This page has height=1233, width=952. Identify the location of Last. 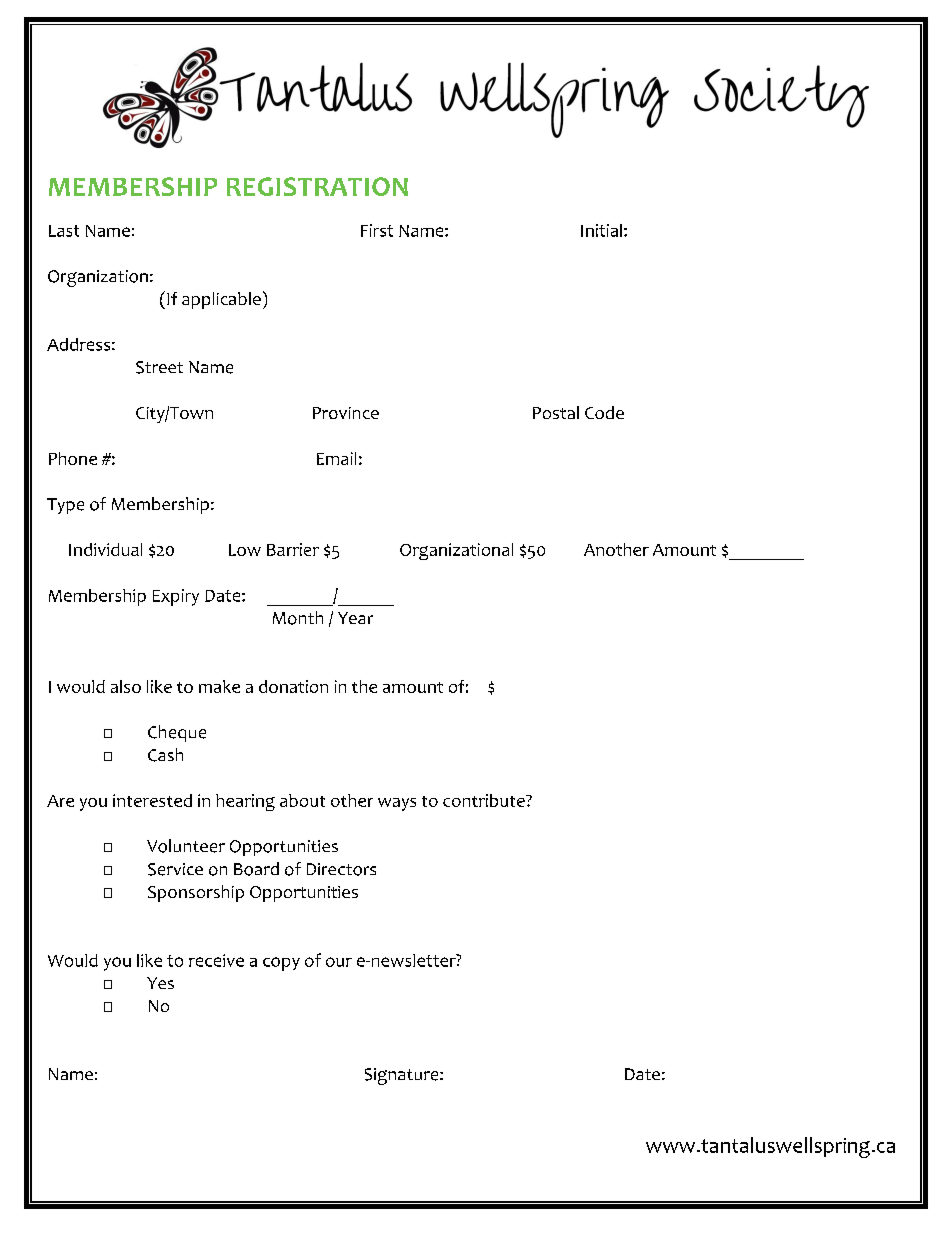
(64, 231).
